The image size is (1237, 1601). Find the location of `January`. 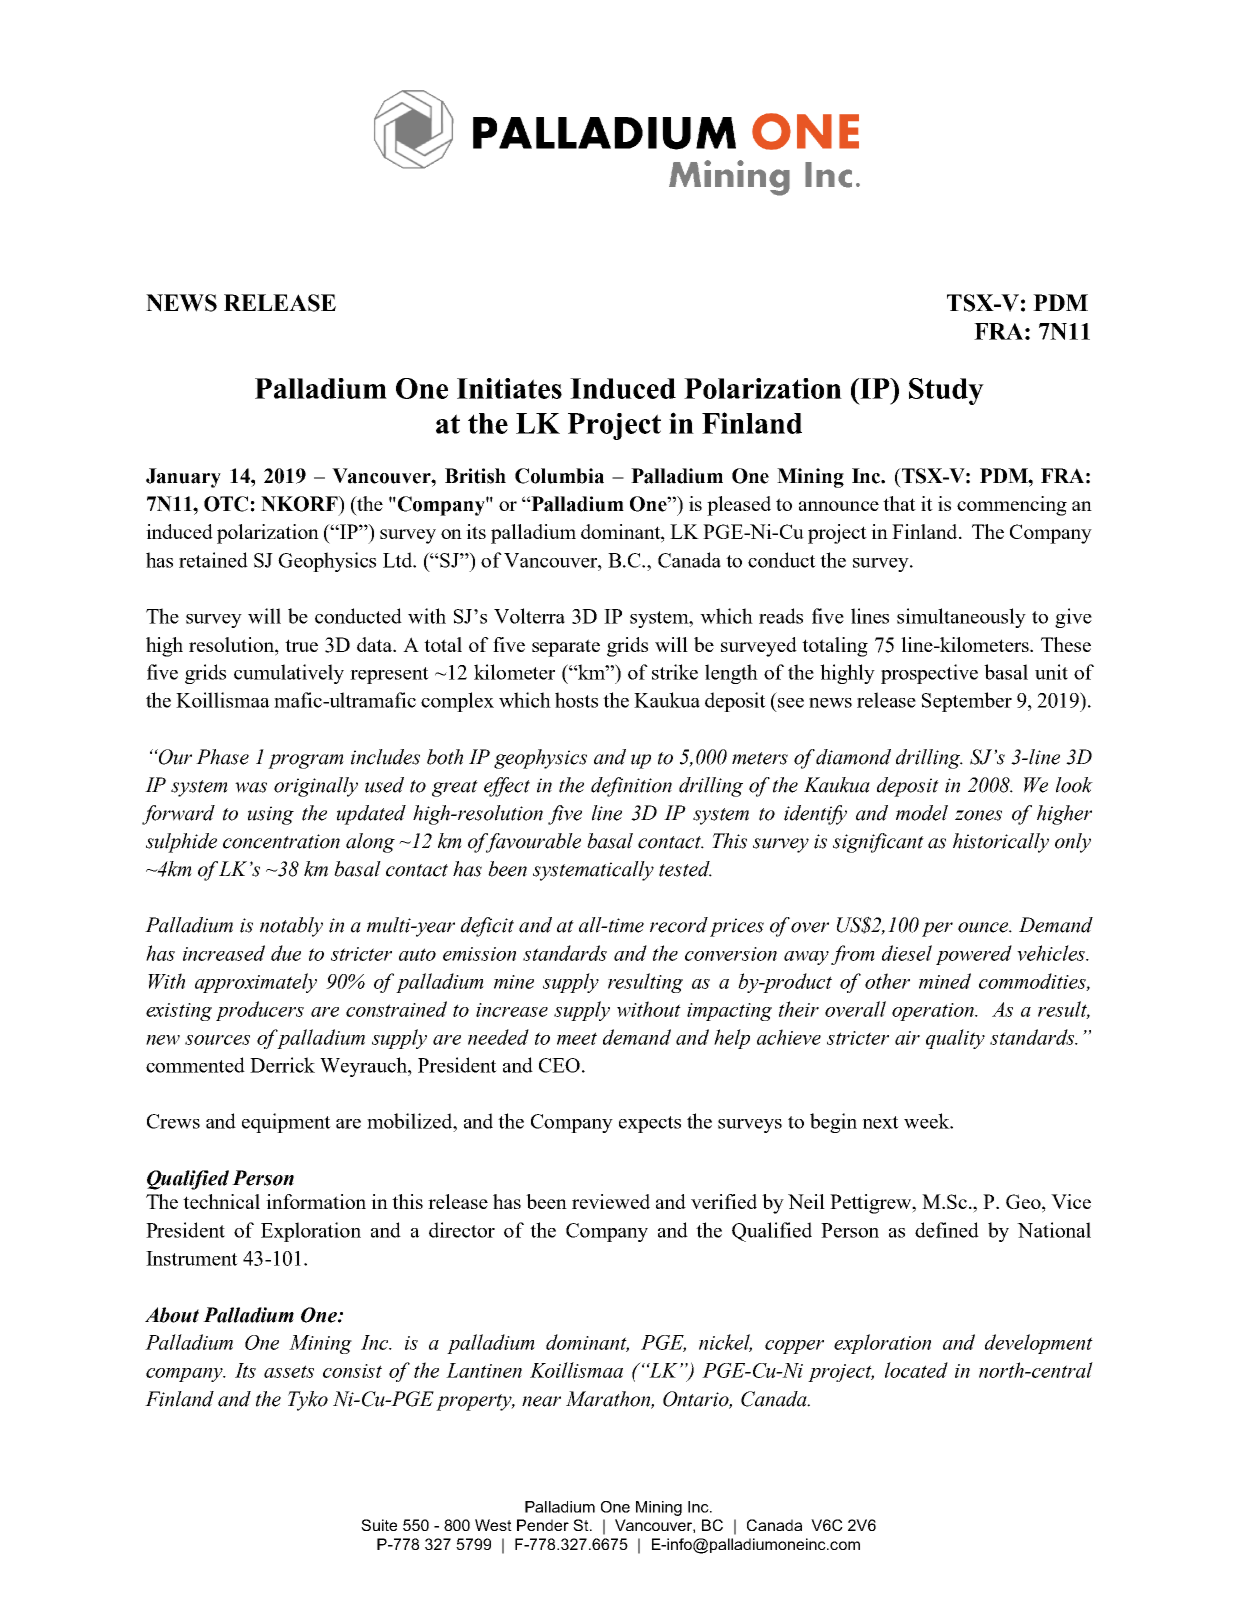

January is located at coordinates (183, 478).
